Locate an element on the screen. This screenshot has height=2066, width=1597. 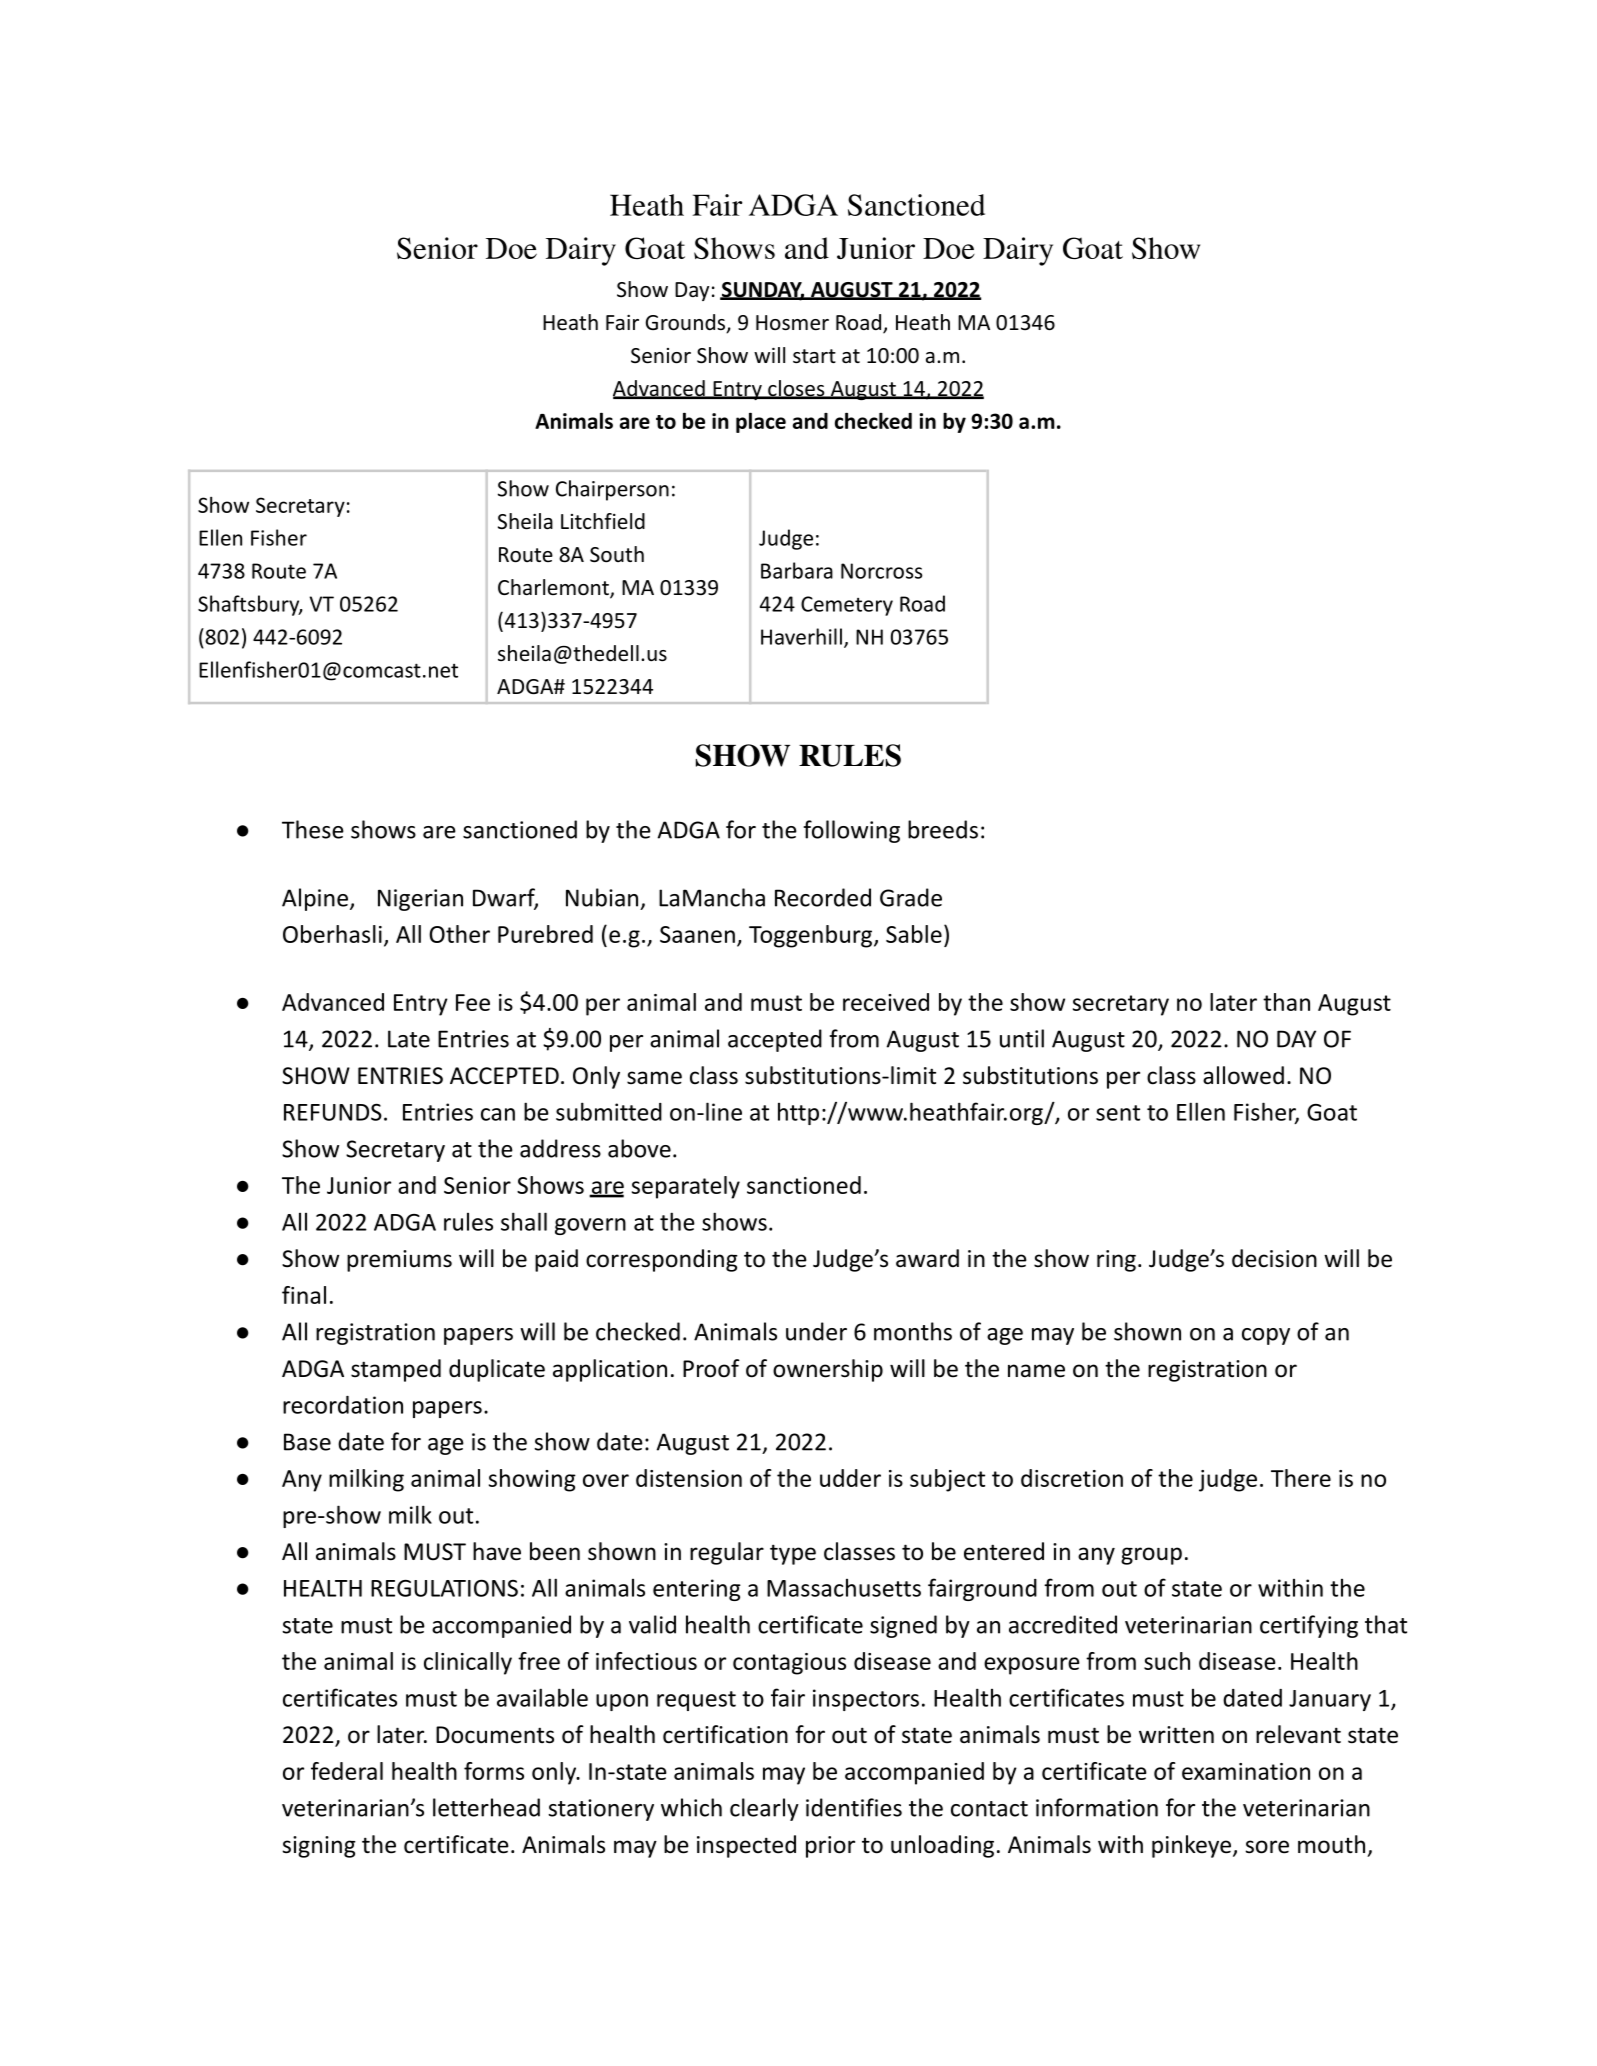
can is located at coordinates (498, 1114).
